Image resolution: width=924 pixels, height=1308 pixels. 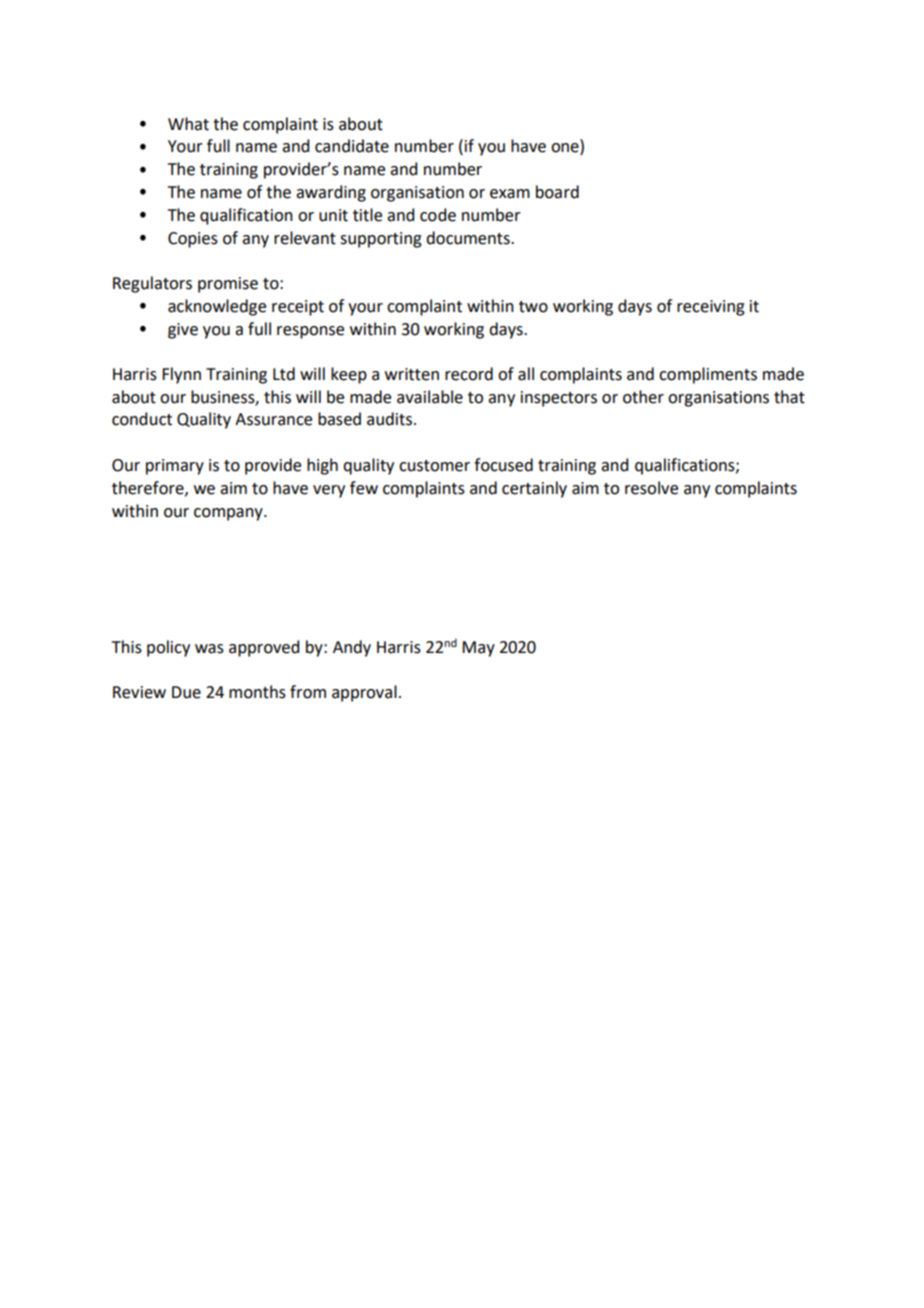 I want to click on Assurance, so click(x=273, y=419).
